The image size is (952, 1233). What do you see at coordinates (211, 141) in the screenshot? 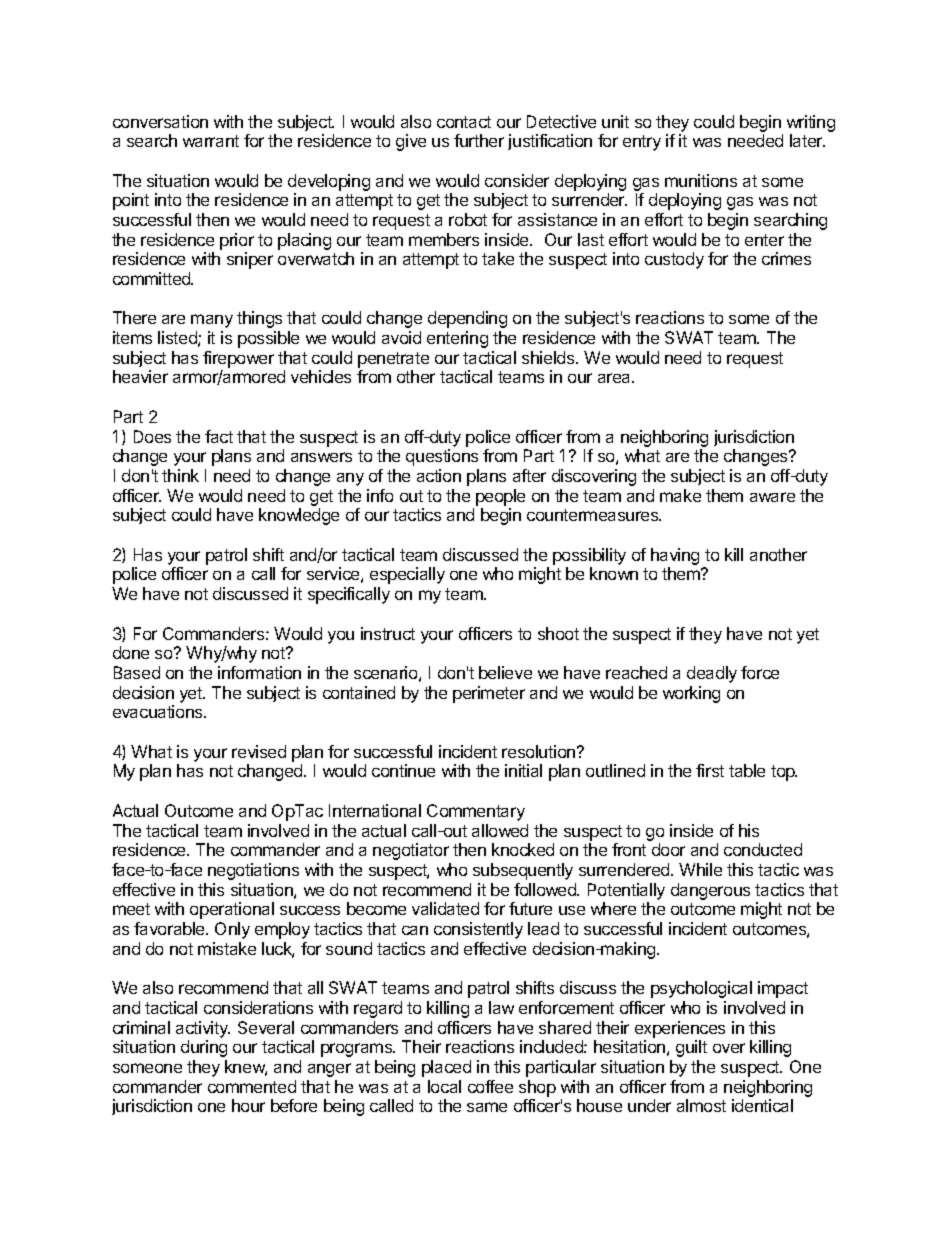
I see `warrant` at bounding box center [211, 141].
